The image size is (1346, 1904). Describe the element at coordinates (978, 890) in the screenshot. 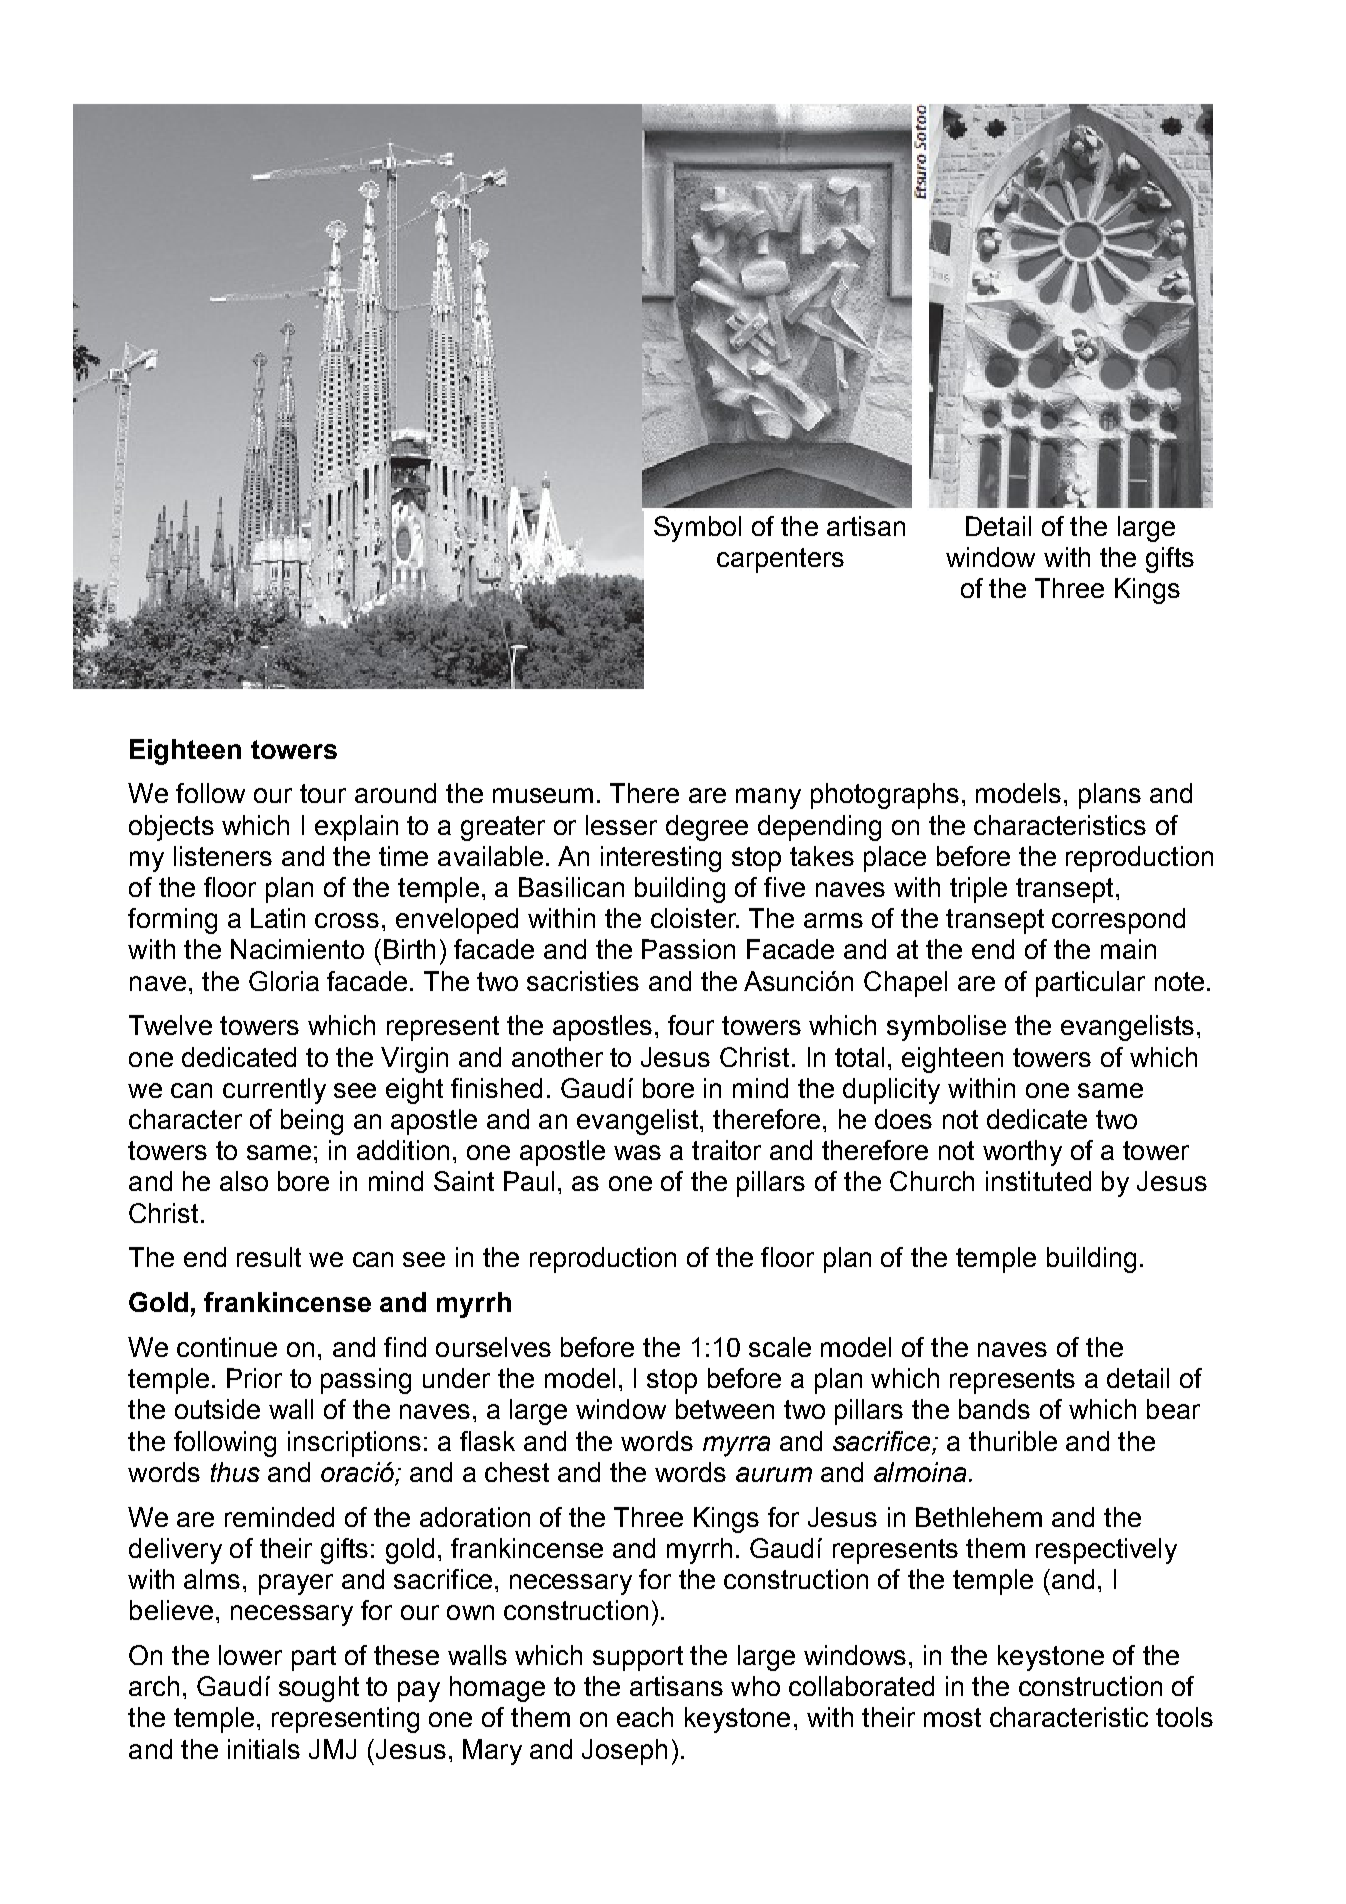

I see `triple` at that location.
